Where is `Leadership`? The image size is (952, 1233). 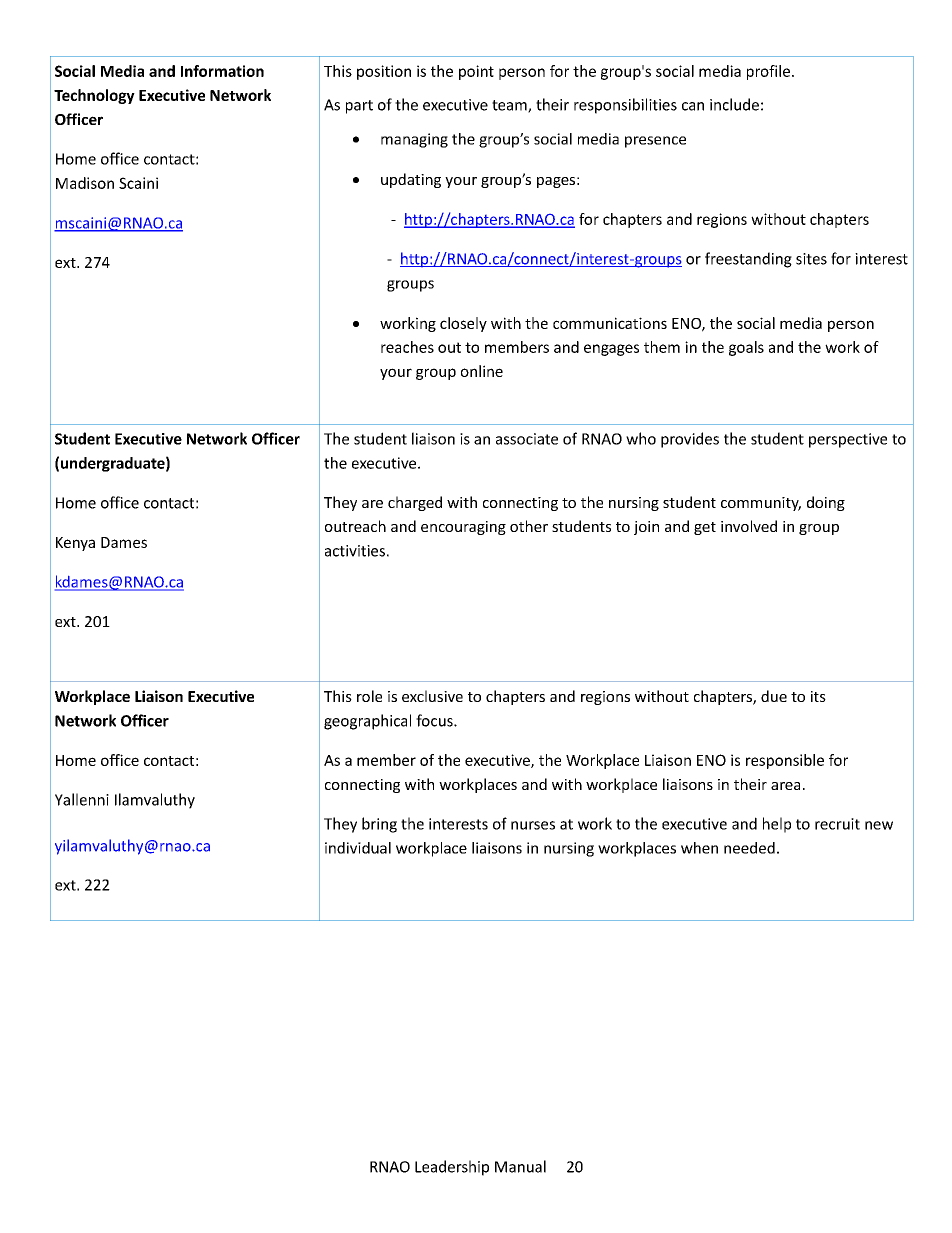 Leadership is located at coordinates (452, 1168).
